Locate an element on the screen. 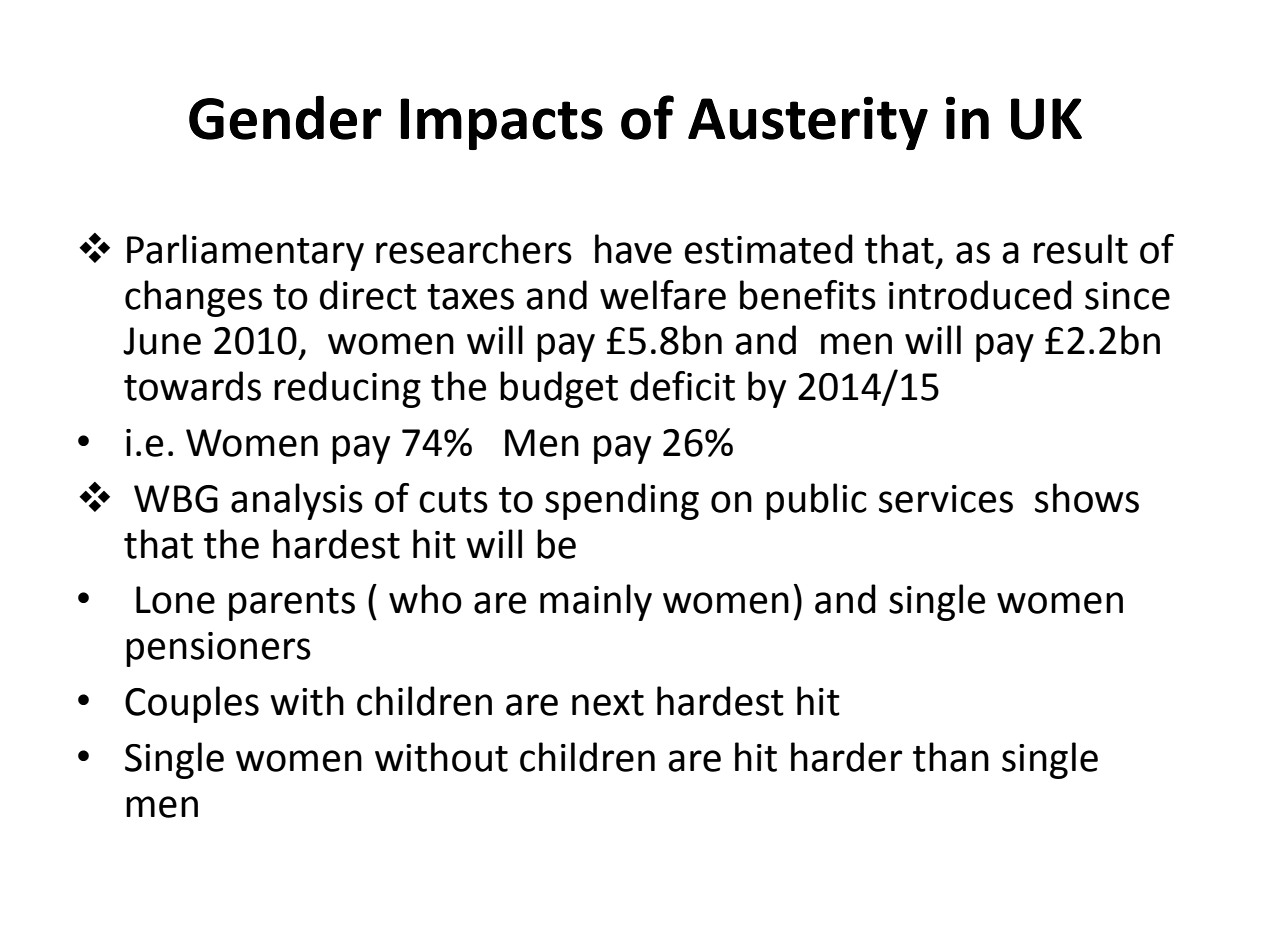 The height and width of the screenshot is (952, 1270). next is located at coordinates (608, 703).
